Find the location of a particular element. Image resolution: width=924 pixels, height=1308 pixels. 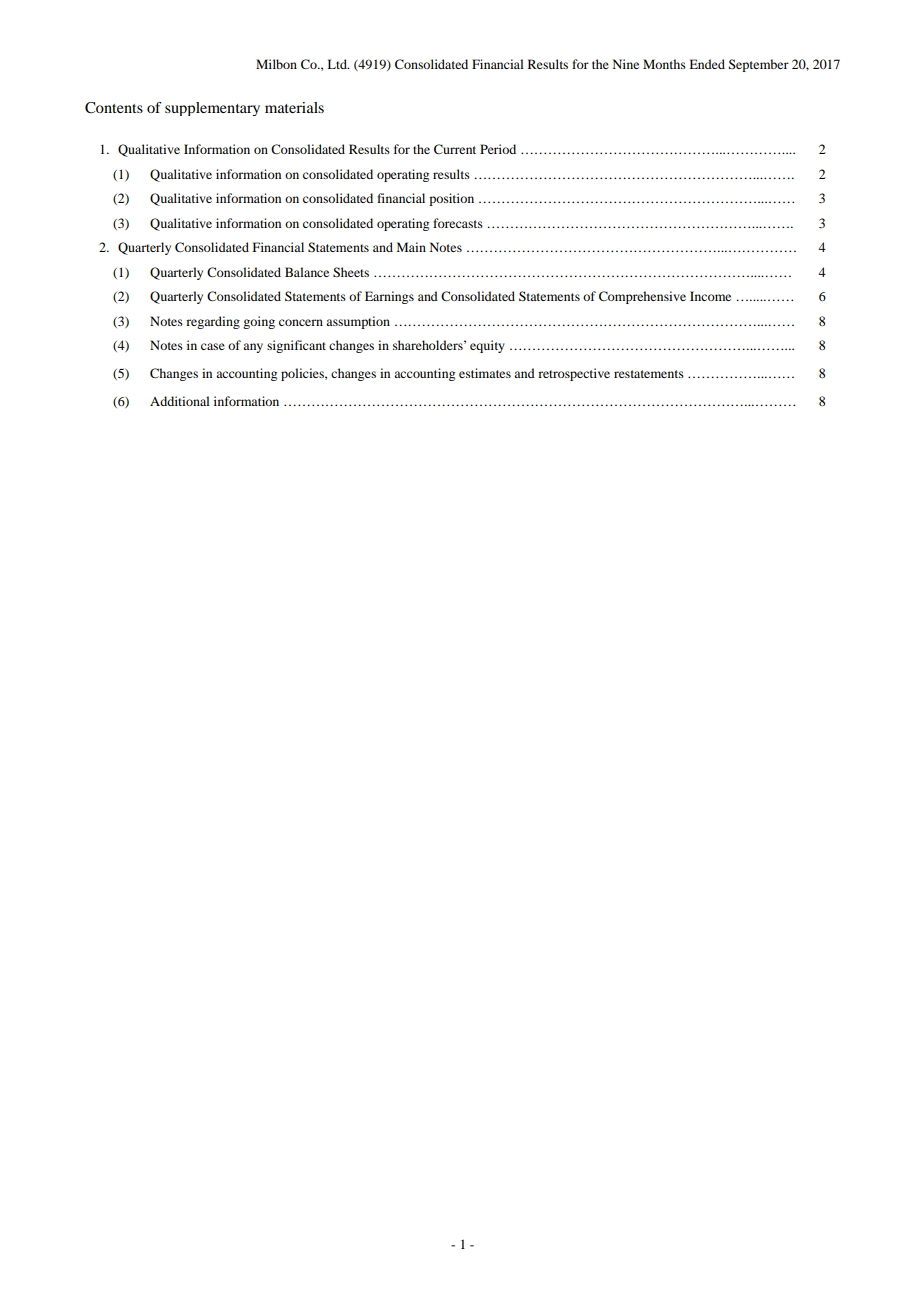

Period is located at coordinates (498, 149).
